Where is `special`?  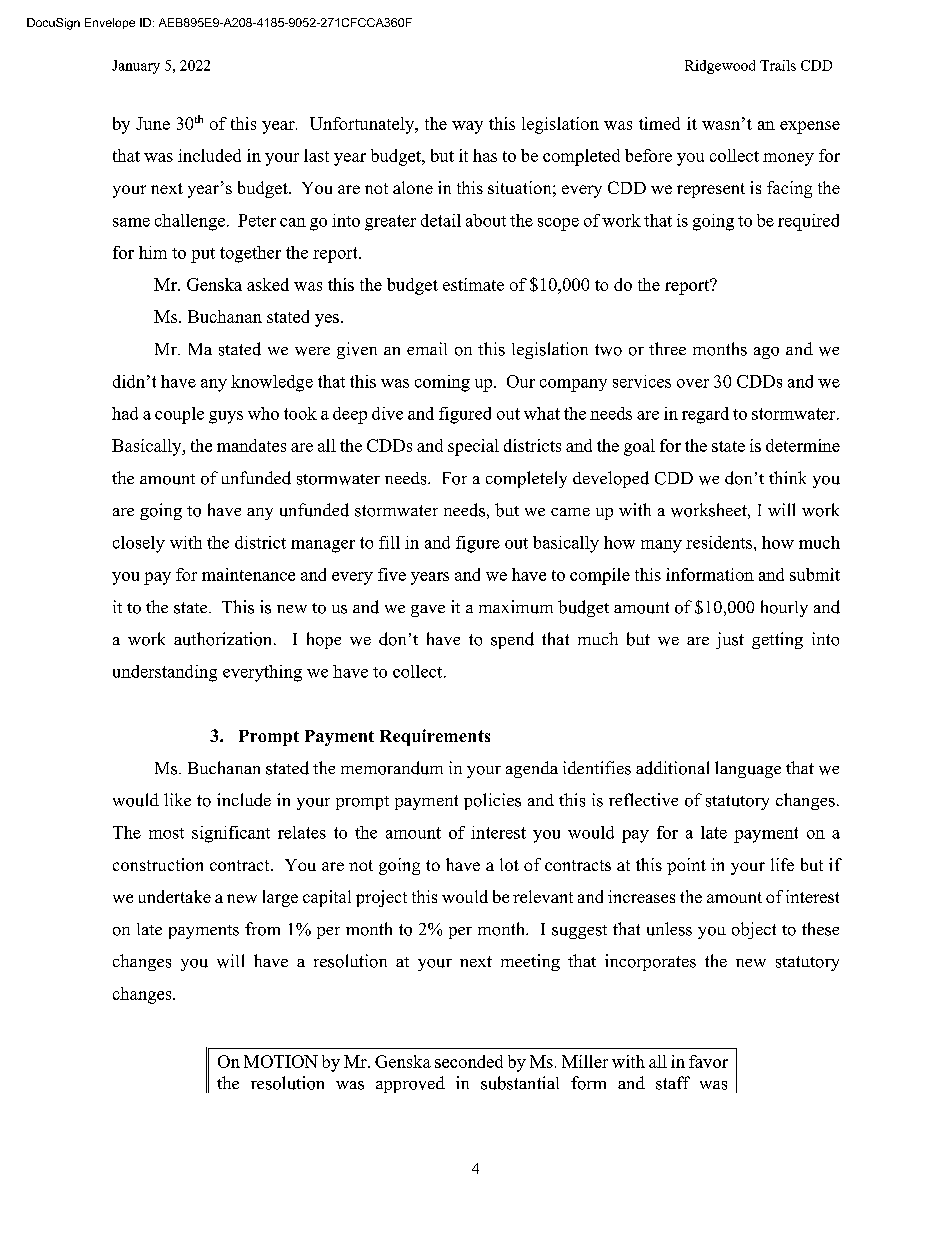
special is located at coordinates (473, 447).
